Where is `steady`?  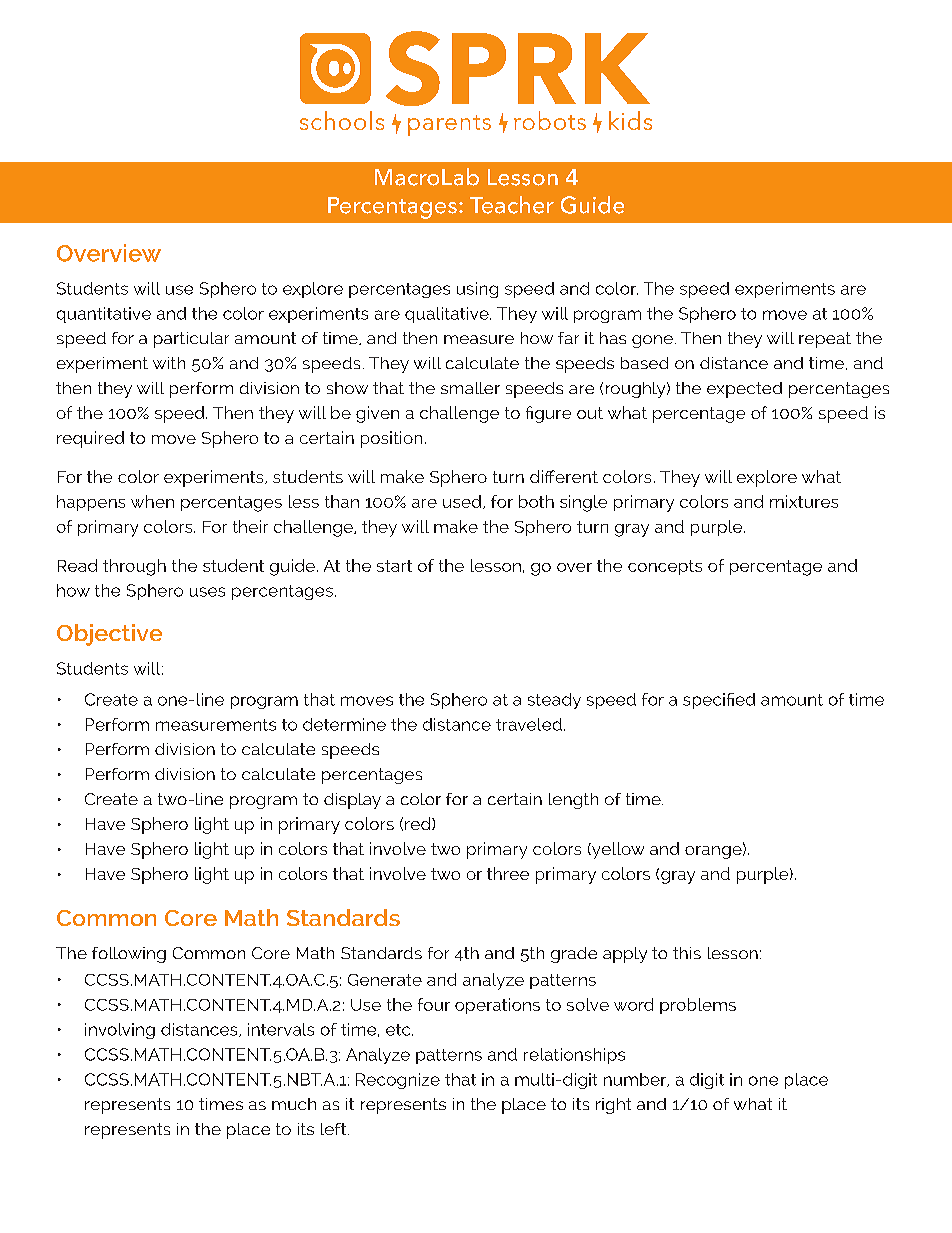
steady is located at coordinates (554, 701).
